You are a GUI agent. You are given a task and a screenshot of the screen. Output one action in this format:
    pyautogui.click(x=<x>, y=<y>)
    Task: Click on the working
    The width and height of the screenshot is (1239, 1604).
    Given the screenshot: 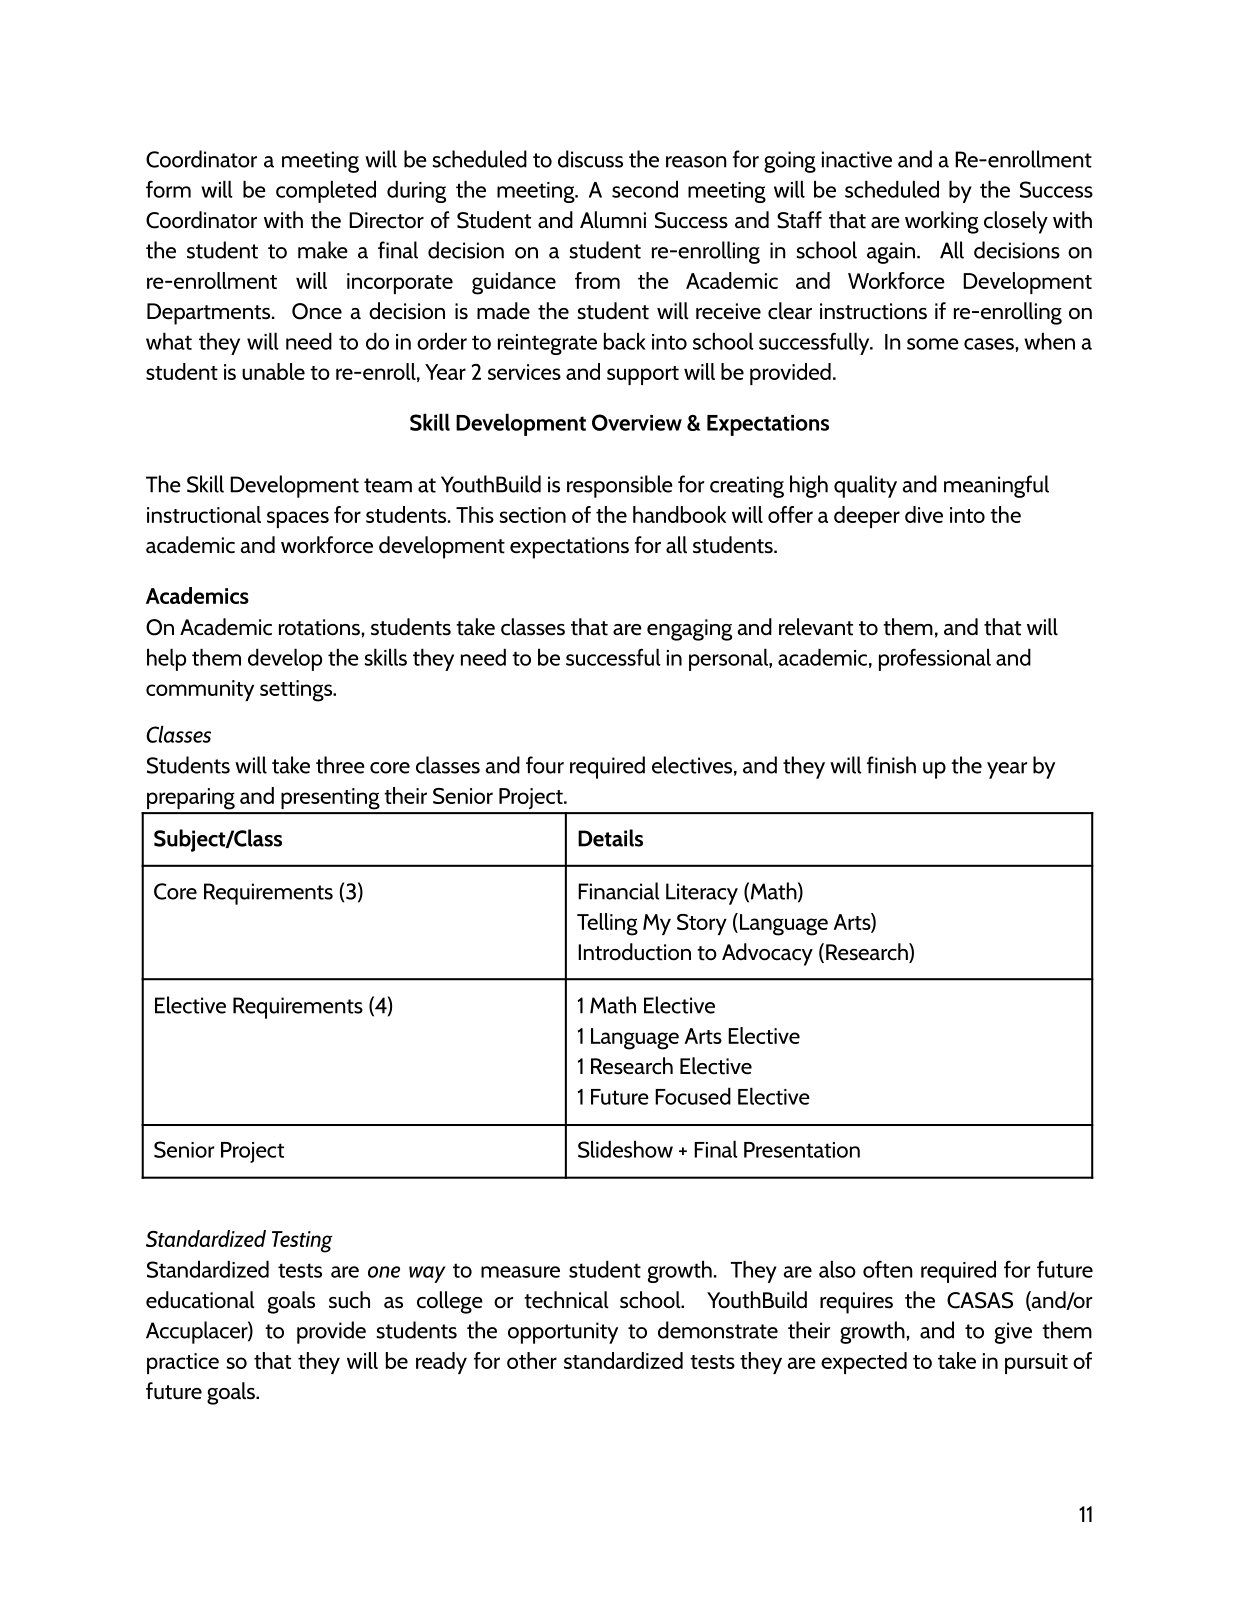 What is the action you would take?
    pyautogui.click(x=942, y=222)
